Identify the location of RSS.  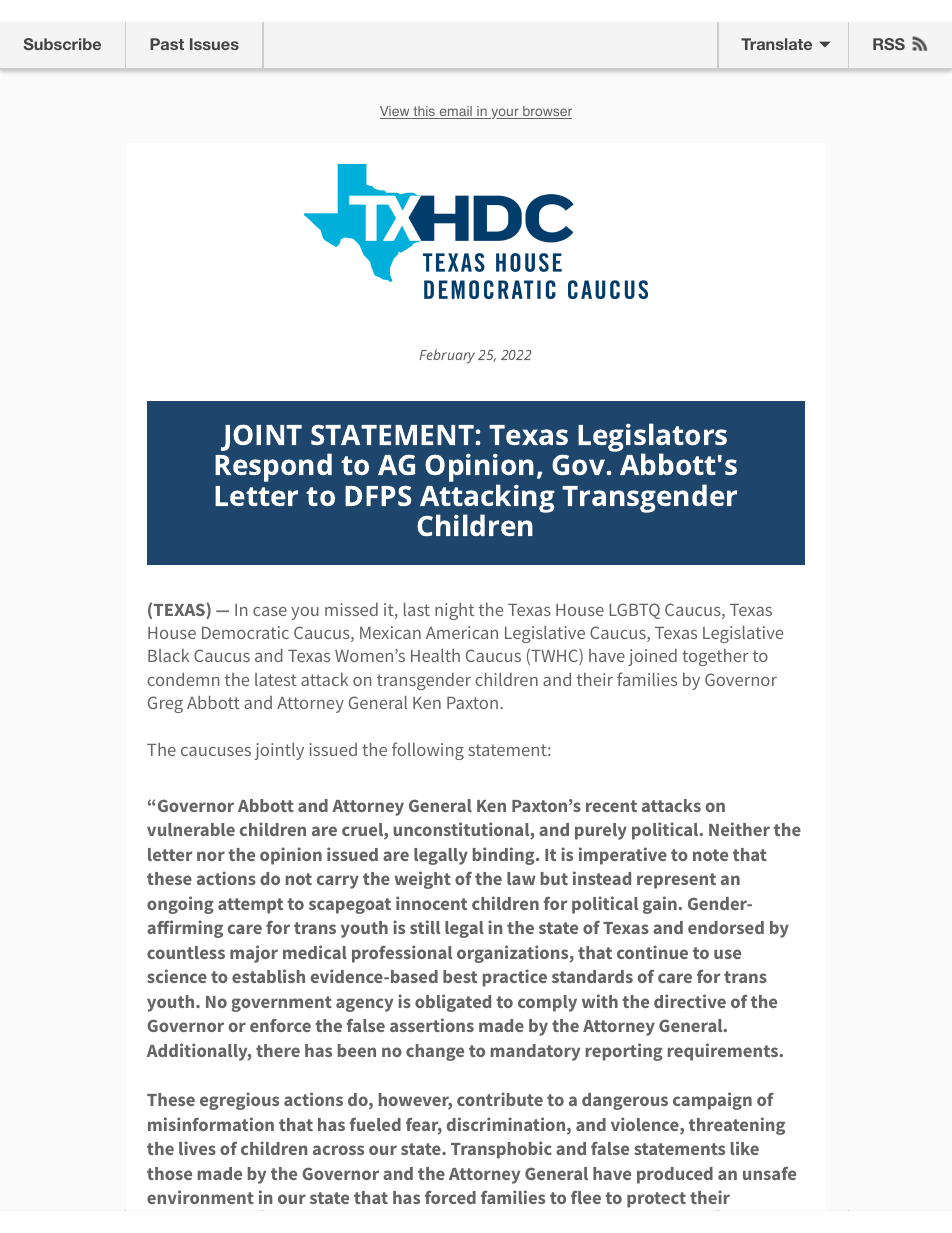
(889, 44).
